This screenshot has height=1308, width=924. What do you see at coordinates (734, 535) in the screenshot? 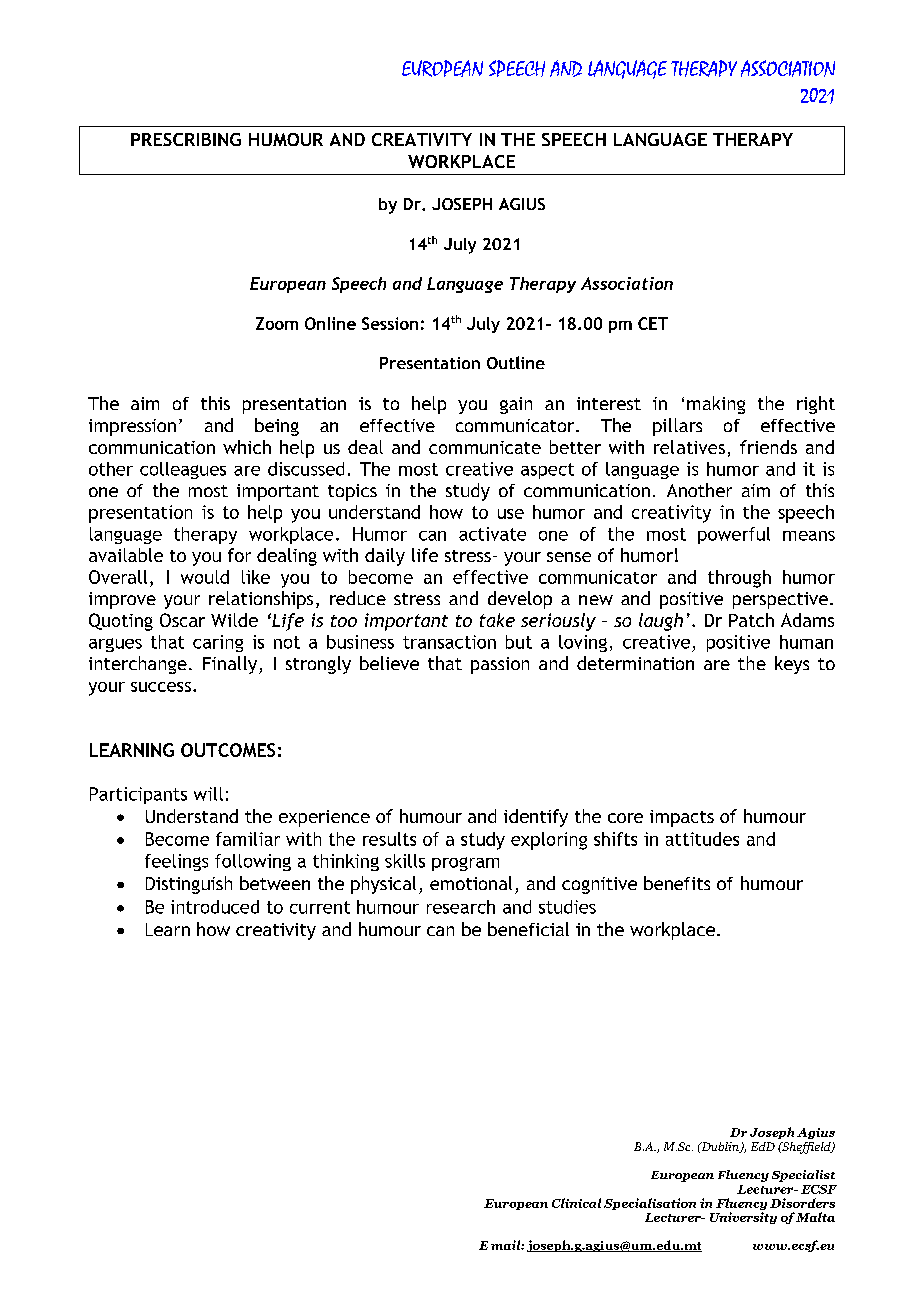
I see `powerful` at bounding box center [734, 535].
